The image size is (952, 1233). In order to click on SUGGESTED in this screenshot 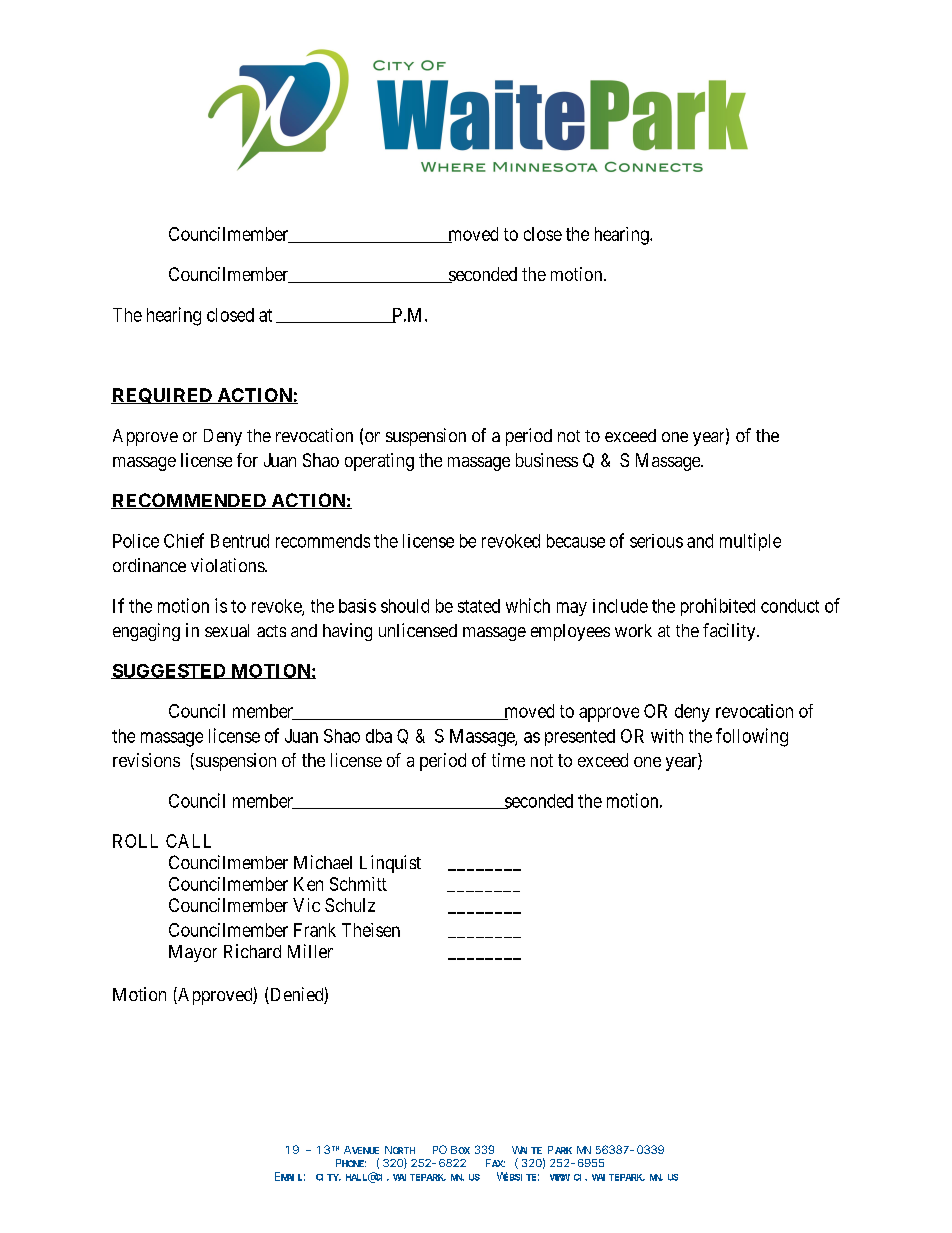, I will do `click(169, 671)`.
